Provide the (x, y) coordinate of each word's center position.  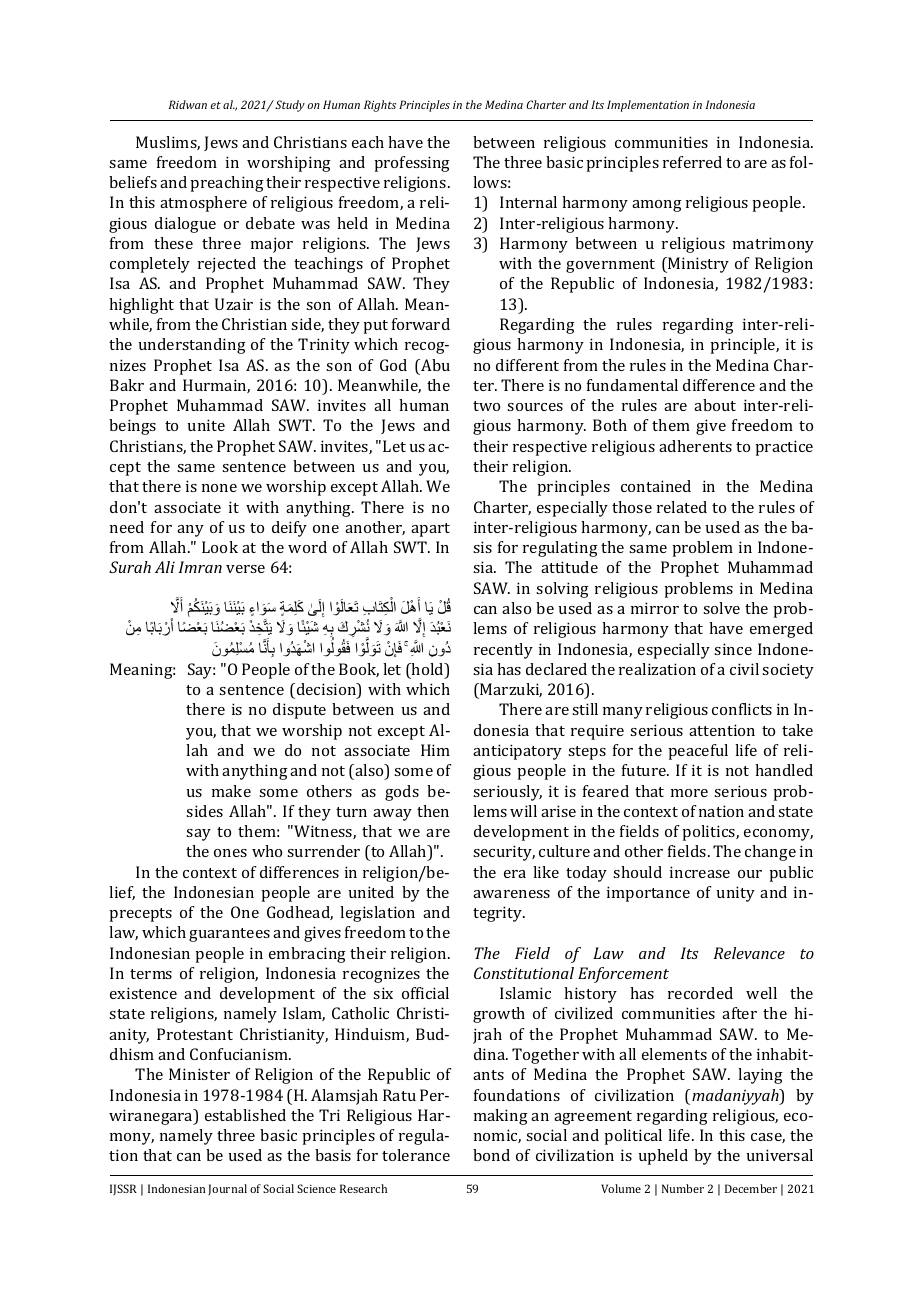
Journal (227, 1189)
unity (735, 894)
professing (412, 164)
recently (503, 651)
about (715, 405)
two (486, 406)
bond (491, 1155)
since (733, 649)
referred (692, 162)
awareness (511, 894)
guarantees (229, 935)
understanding (192, 346)
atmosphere (203, 204)
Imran (200, 567)
